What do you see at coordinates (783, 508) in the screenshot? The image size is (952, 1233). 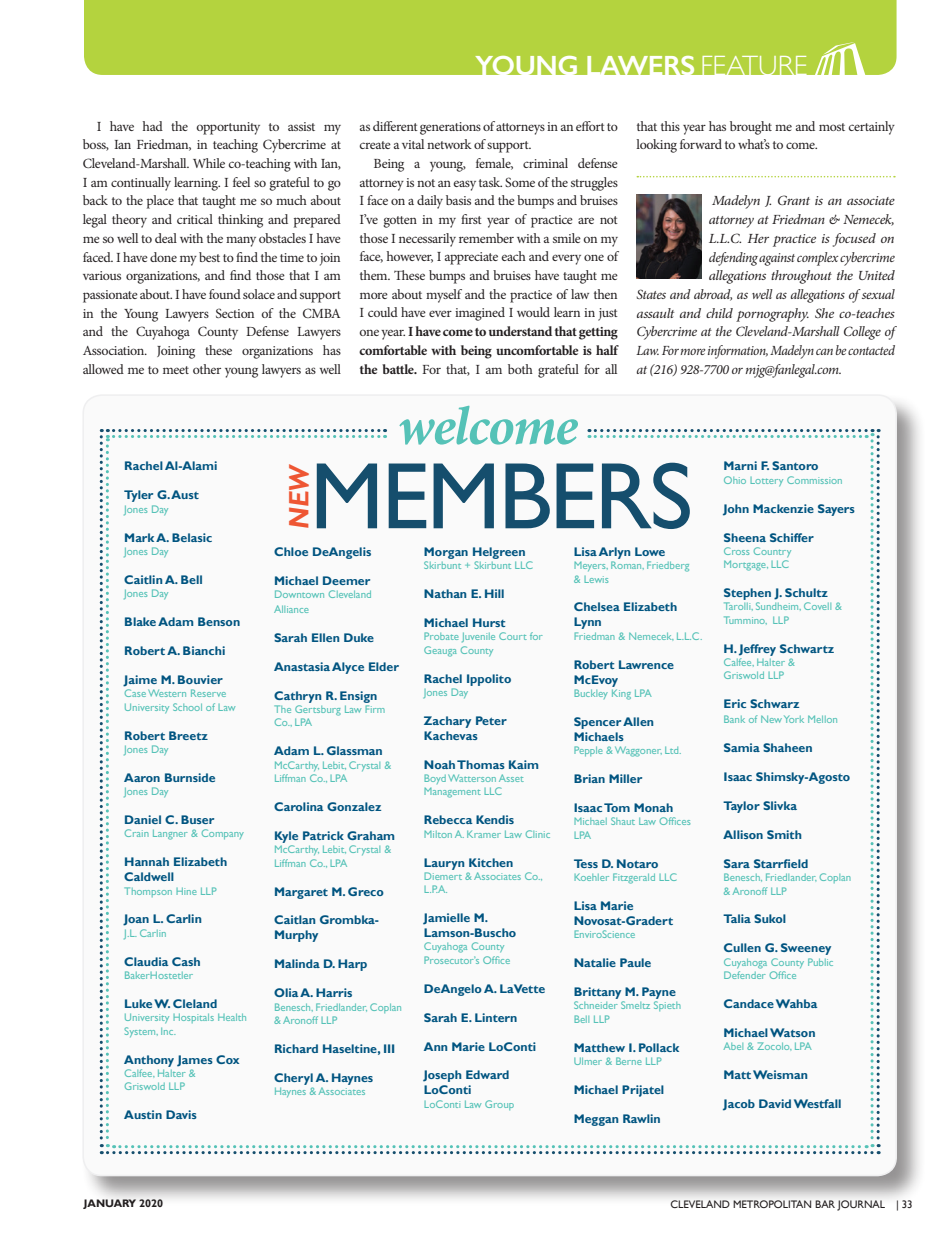 I see `Mackenzie` at bounding box center [783, 508].
